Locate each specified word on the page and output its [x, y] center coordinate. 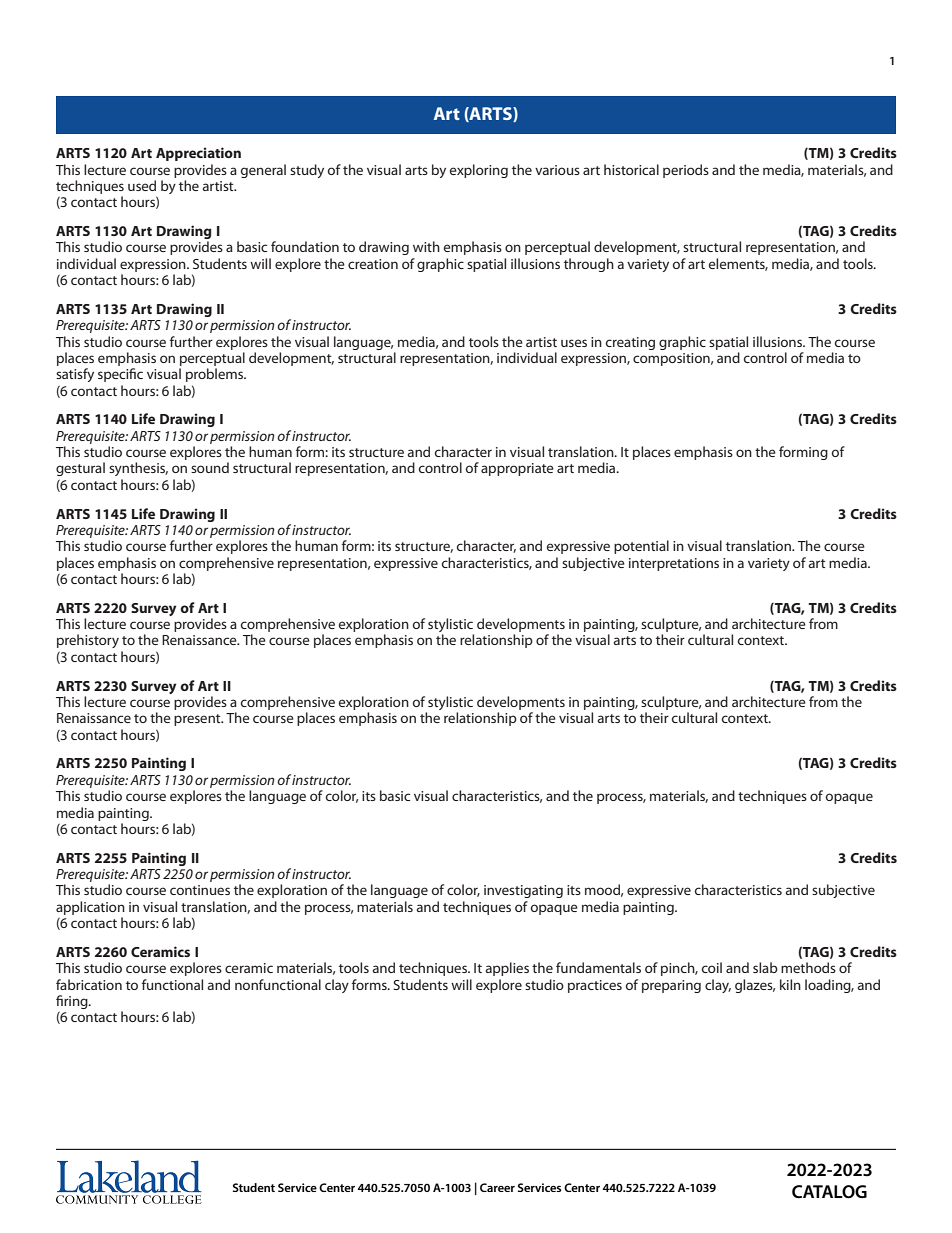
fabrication [89, 984]
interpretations [674, 564]
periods [686, 171]
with [426, 246]
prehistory [88, 641]
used [142, 185]
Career [497, 1187]
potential [641, 547]
